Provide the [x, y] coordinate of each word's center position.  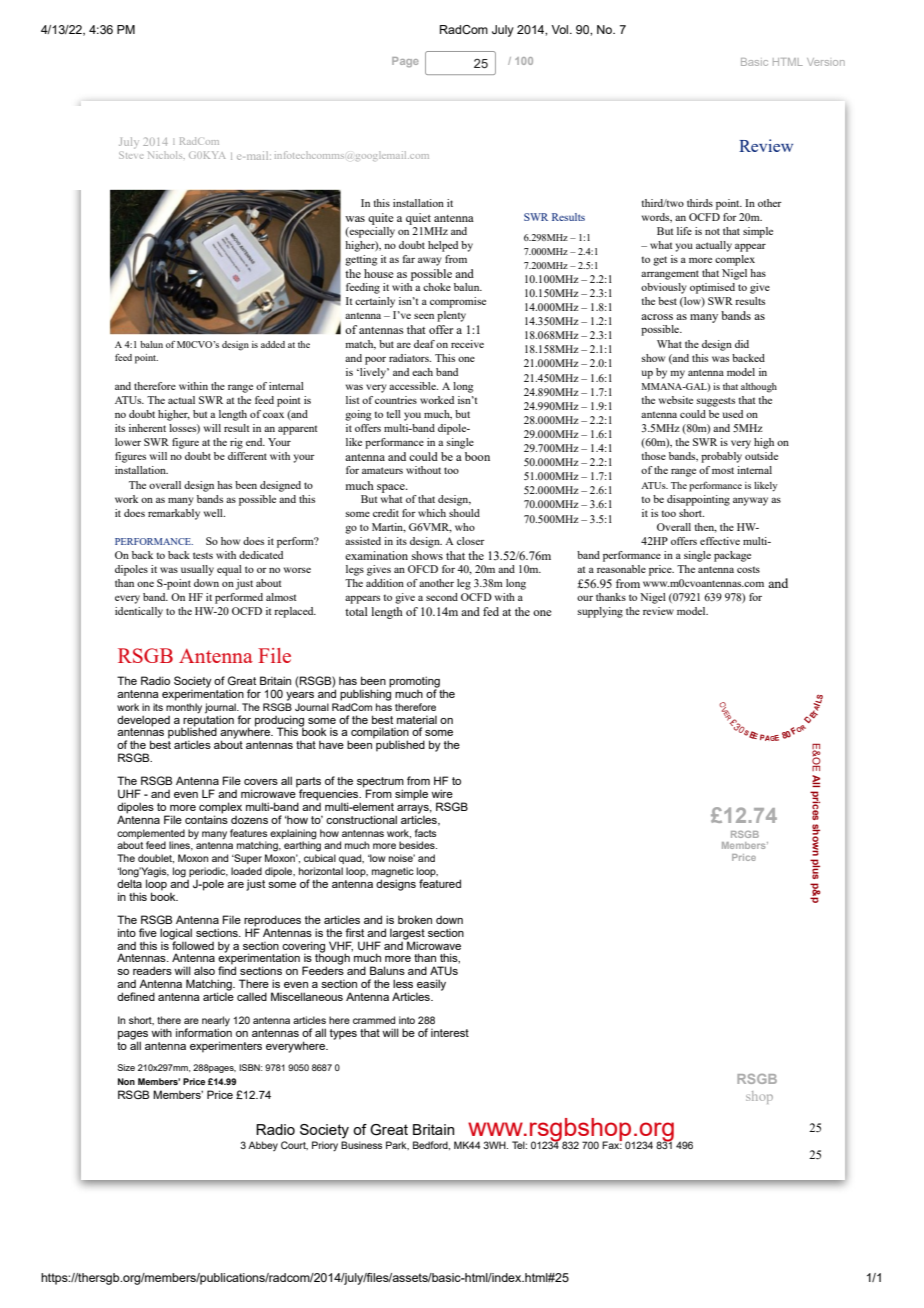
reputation [208, 720]
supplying [600, 612]
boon [477, 456]
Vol [561, 29]
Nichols [166, 155]
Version [826, 62]
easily [431, 985]
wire [442, 793]
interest [450, 1033]
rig [236, 443]
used [733, 414]
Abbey [263, 1146]
